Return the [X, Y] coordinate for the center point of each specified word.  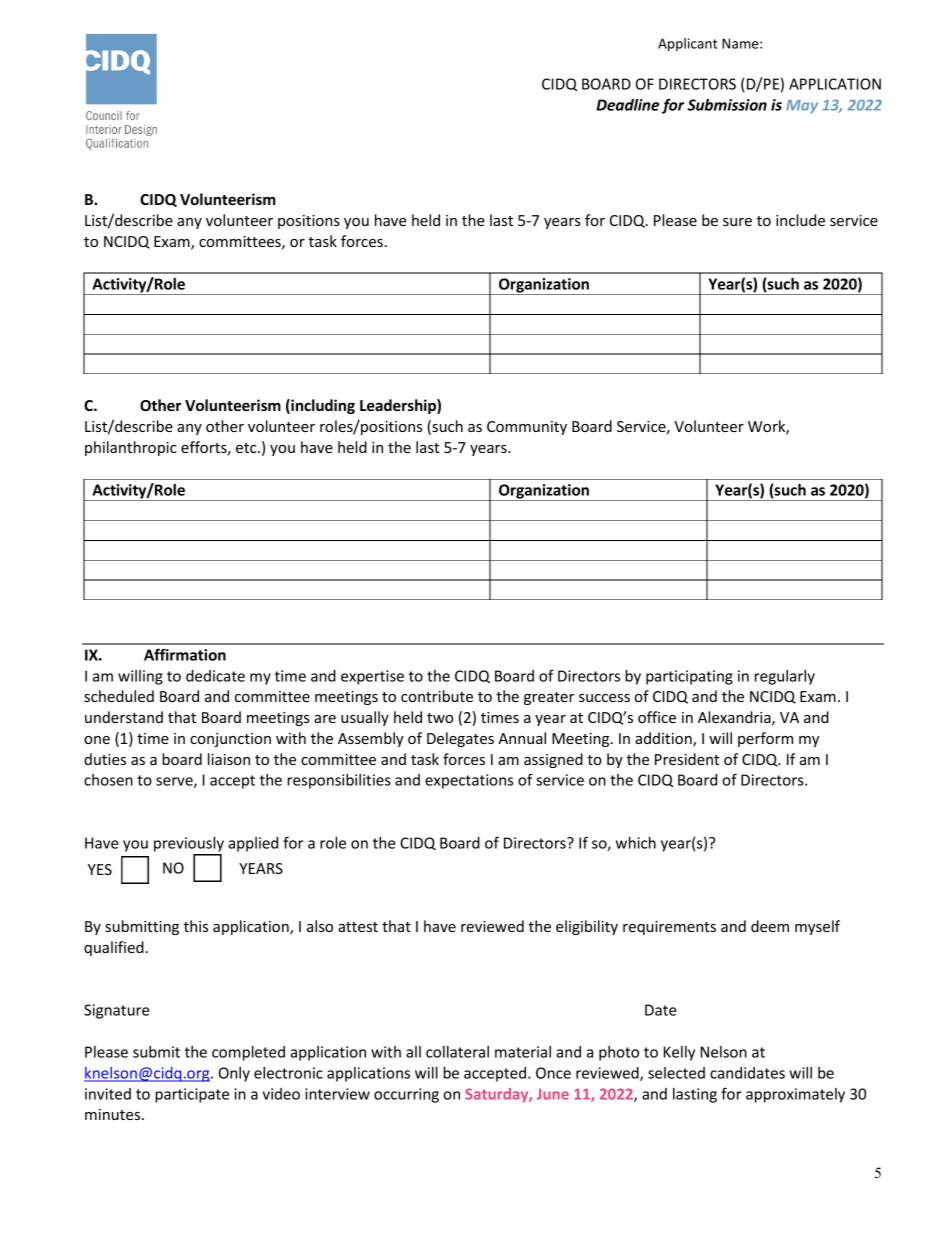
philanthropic [131, 448]
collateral [457, 1052]
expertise [372, 677]
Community [527, 428]
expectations [469, 781]
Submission [727, 105]
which [636, 843]
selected [676, 1073]
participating [689, 677]
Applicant [688, 45]
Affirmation [185, 654]
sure [737, 222]
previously [189, 844]
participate [192, 1095]
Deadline [627, 105]
